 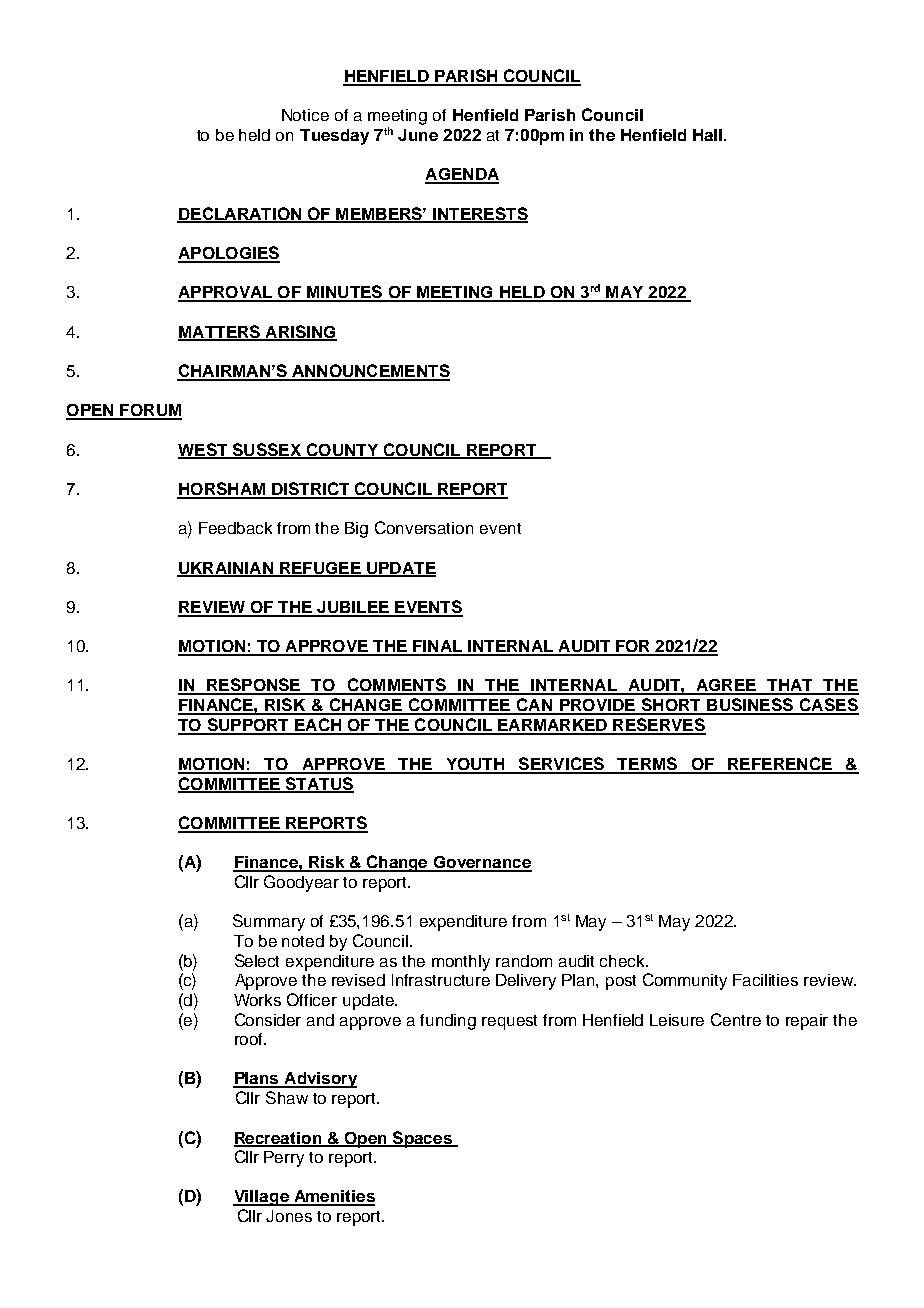 What do you see at coordinates (475, 765) in the screenshot?
I see `YOUTH` at bounding box center [475, 765].
